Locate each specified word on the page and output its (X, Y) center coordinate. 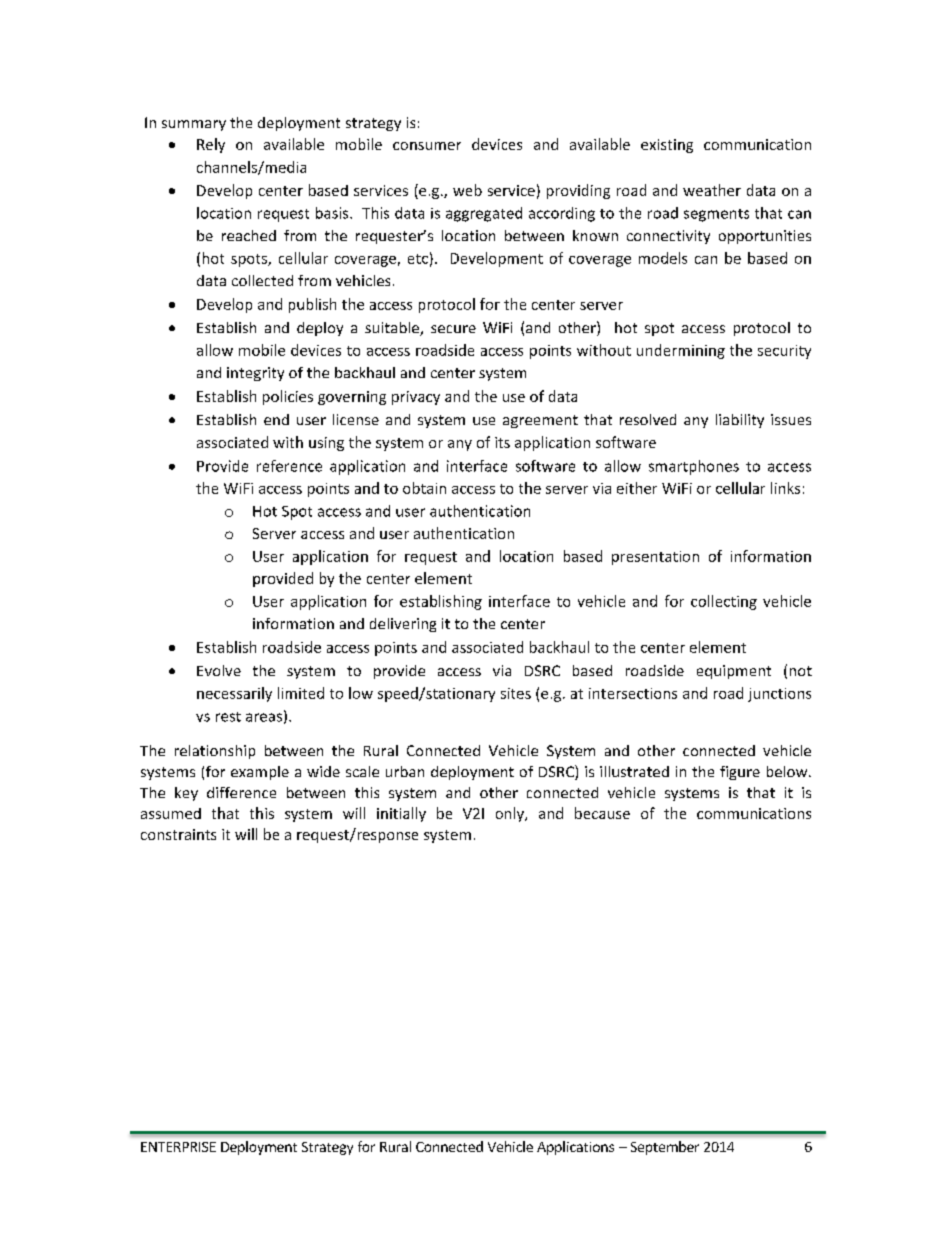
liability (740, 421)
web (467, 190)
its (502, 442)
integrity (255, 374)
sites (516, 693)
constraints (178, 834)
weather (712, 190)
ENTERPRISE (178, 1147)
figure (740, 773)
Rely (211, 145)
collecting (724, 602)
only (511, 814)
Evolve (219, 670)
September (665, 1148)
